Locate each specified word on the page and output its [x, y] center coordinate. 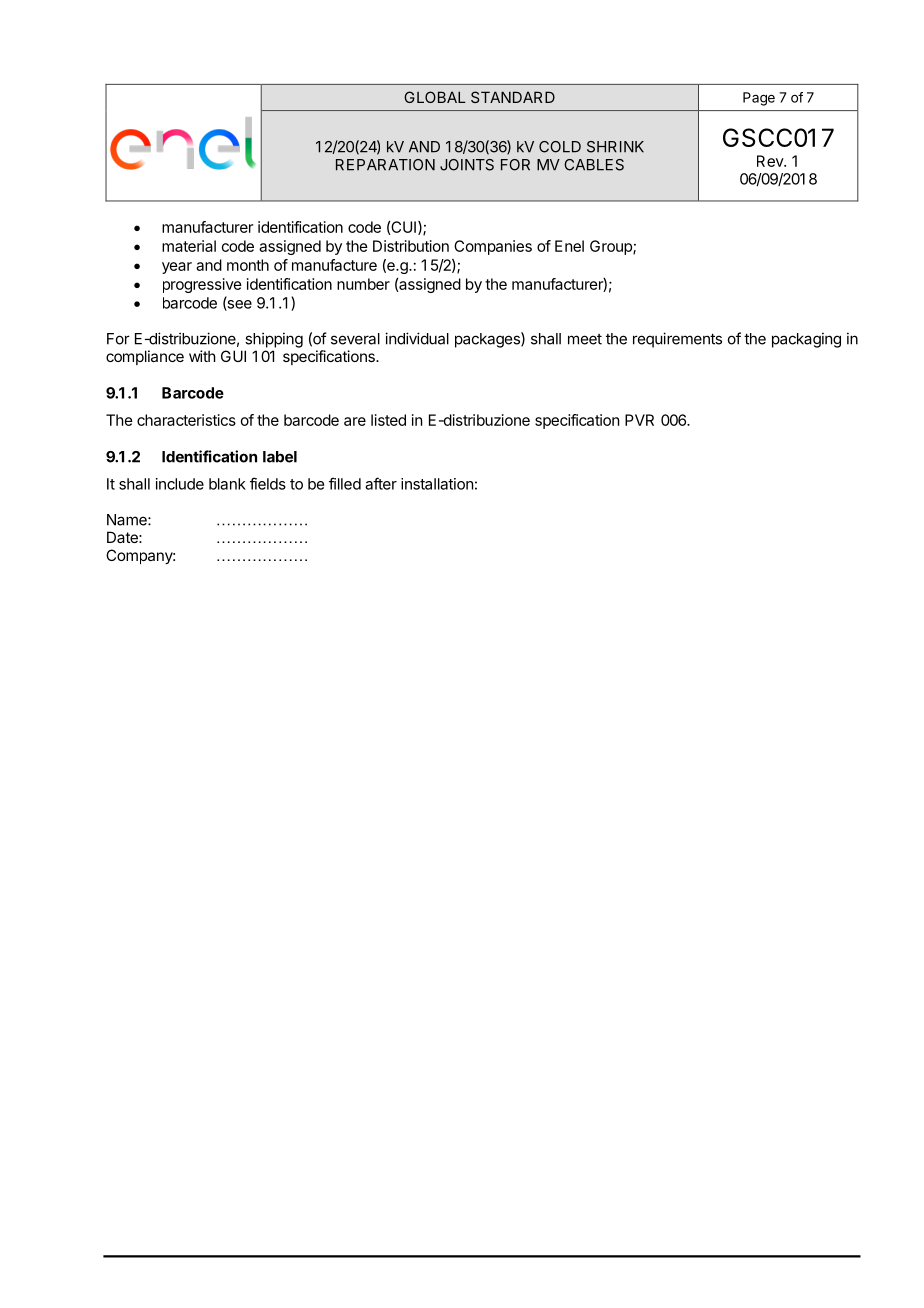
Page [759, 99]
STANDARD [513, 97]
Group [612, 247]
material [189, 246]
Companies [493, 247]
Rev [771, 161]
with [202, 356]
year [177, 268]
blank [227, 484]
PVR [639, 420]
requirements [677, 340]
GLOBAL [435, 97]
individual [417, 338]
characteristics [186, 420]
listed [388, 420]
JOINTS [467, 165]
